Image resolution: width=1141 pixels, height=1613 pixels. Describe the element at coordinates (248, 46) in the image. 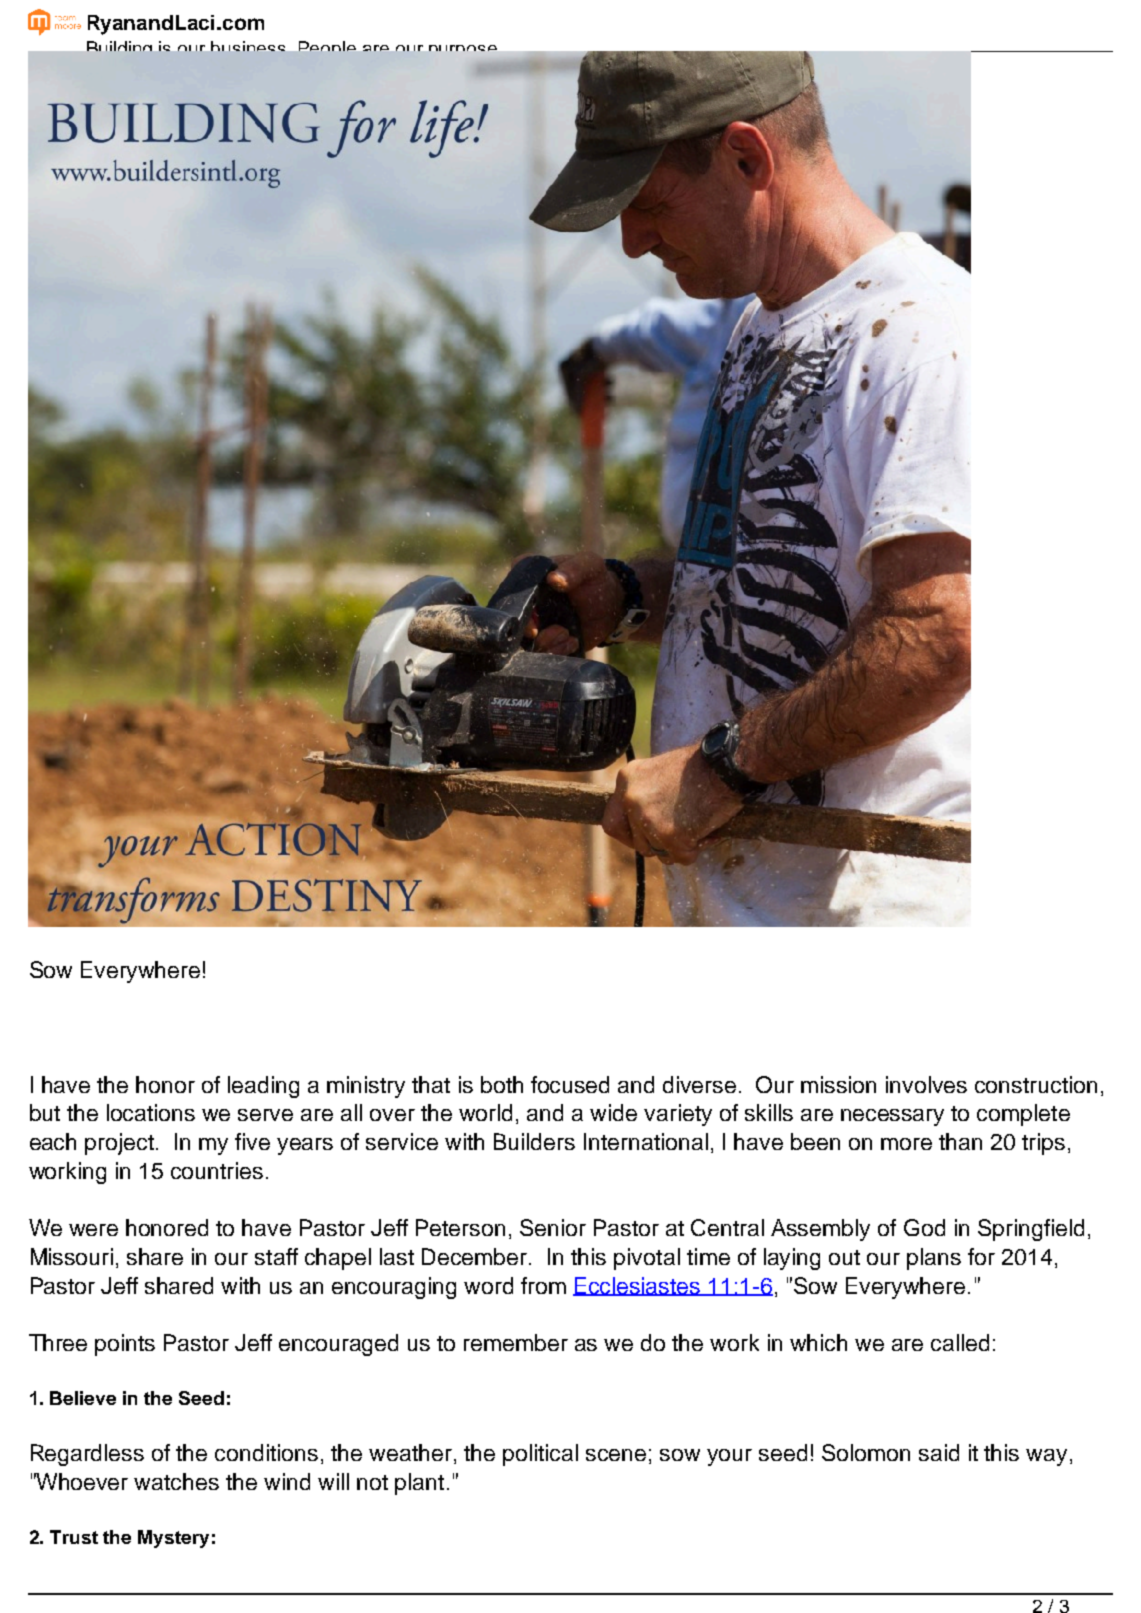

I see `business` at that location.
